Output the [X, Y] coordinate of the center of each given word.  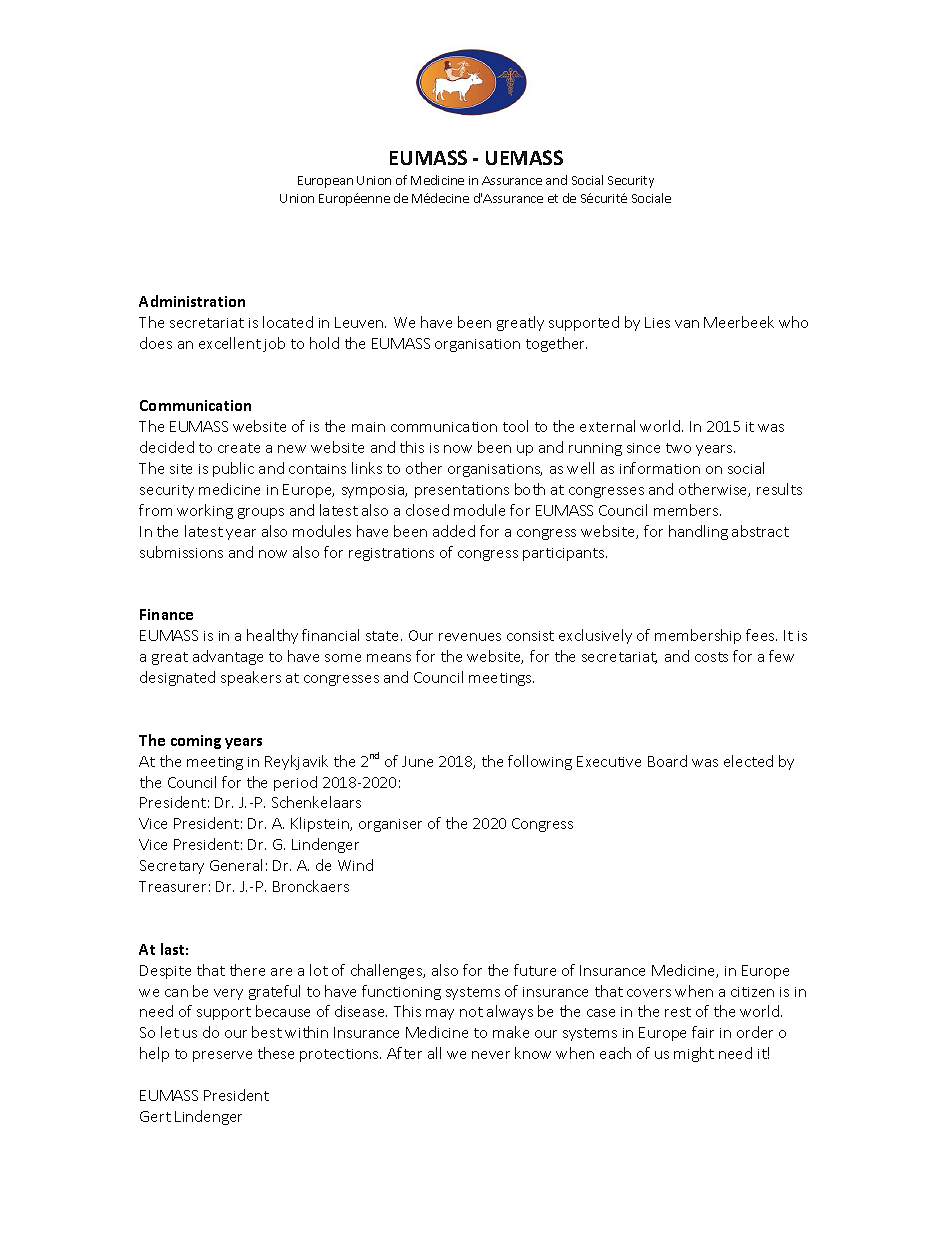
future [535, 970]
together [556, 344]
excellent [230, 343]
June [417, 761]
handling [698, 532]
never [491, 1055]
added [454, 531]
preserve [222, 1056]
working [205, 511]
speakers [251, 678]
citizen [752, 992]
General [236, 865]
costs [711, 657]
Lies [657, 322]
